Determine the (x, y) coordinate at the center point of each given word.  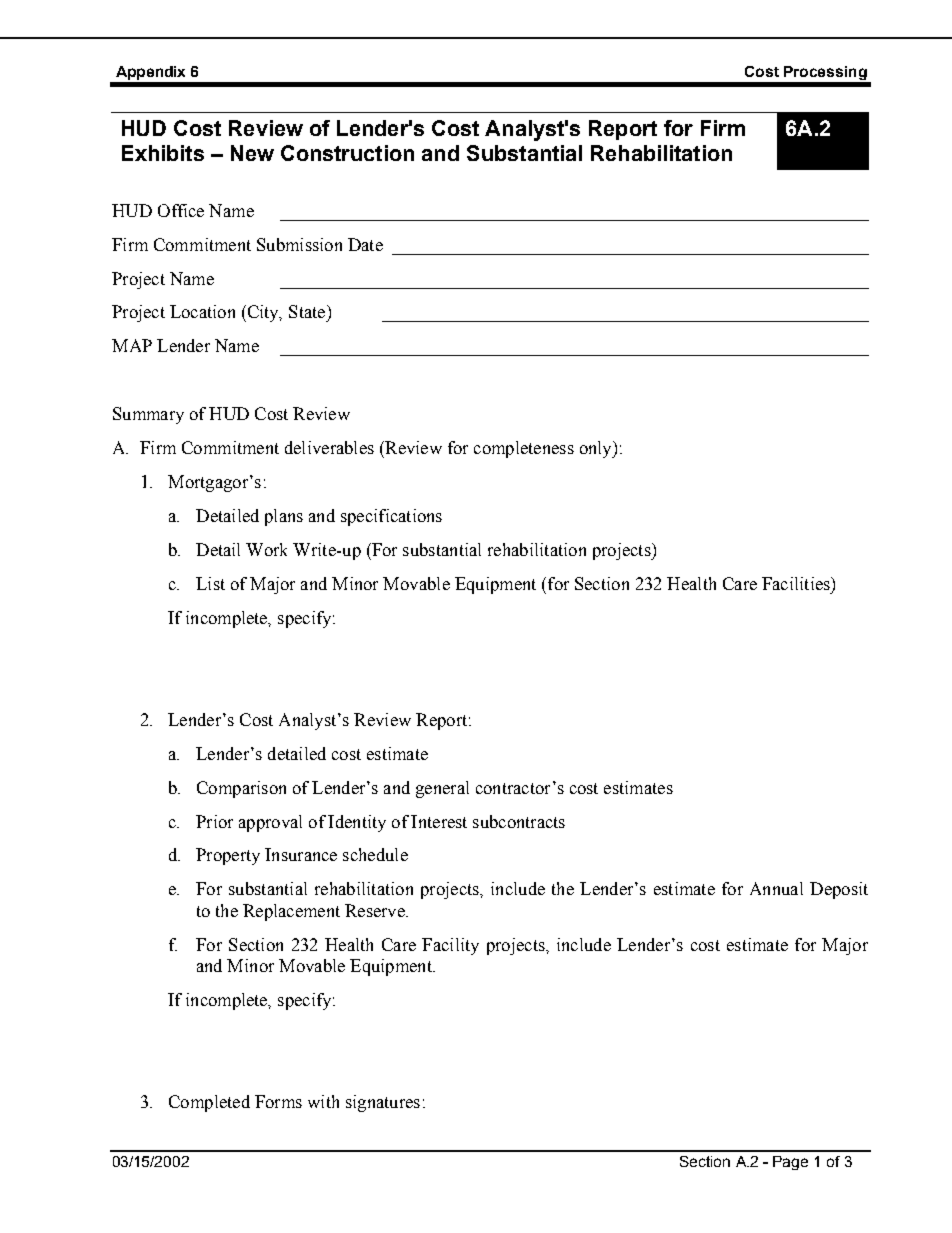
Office (181, 210)
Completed (209, 1103)
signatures (383, 1103)
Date (365, 244)
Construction (347, 153)
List (210, 583)
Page (790, 1163)
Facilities (797, 583)
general (442, 789)
